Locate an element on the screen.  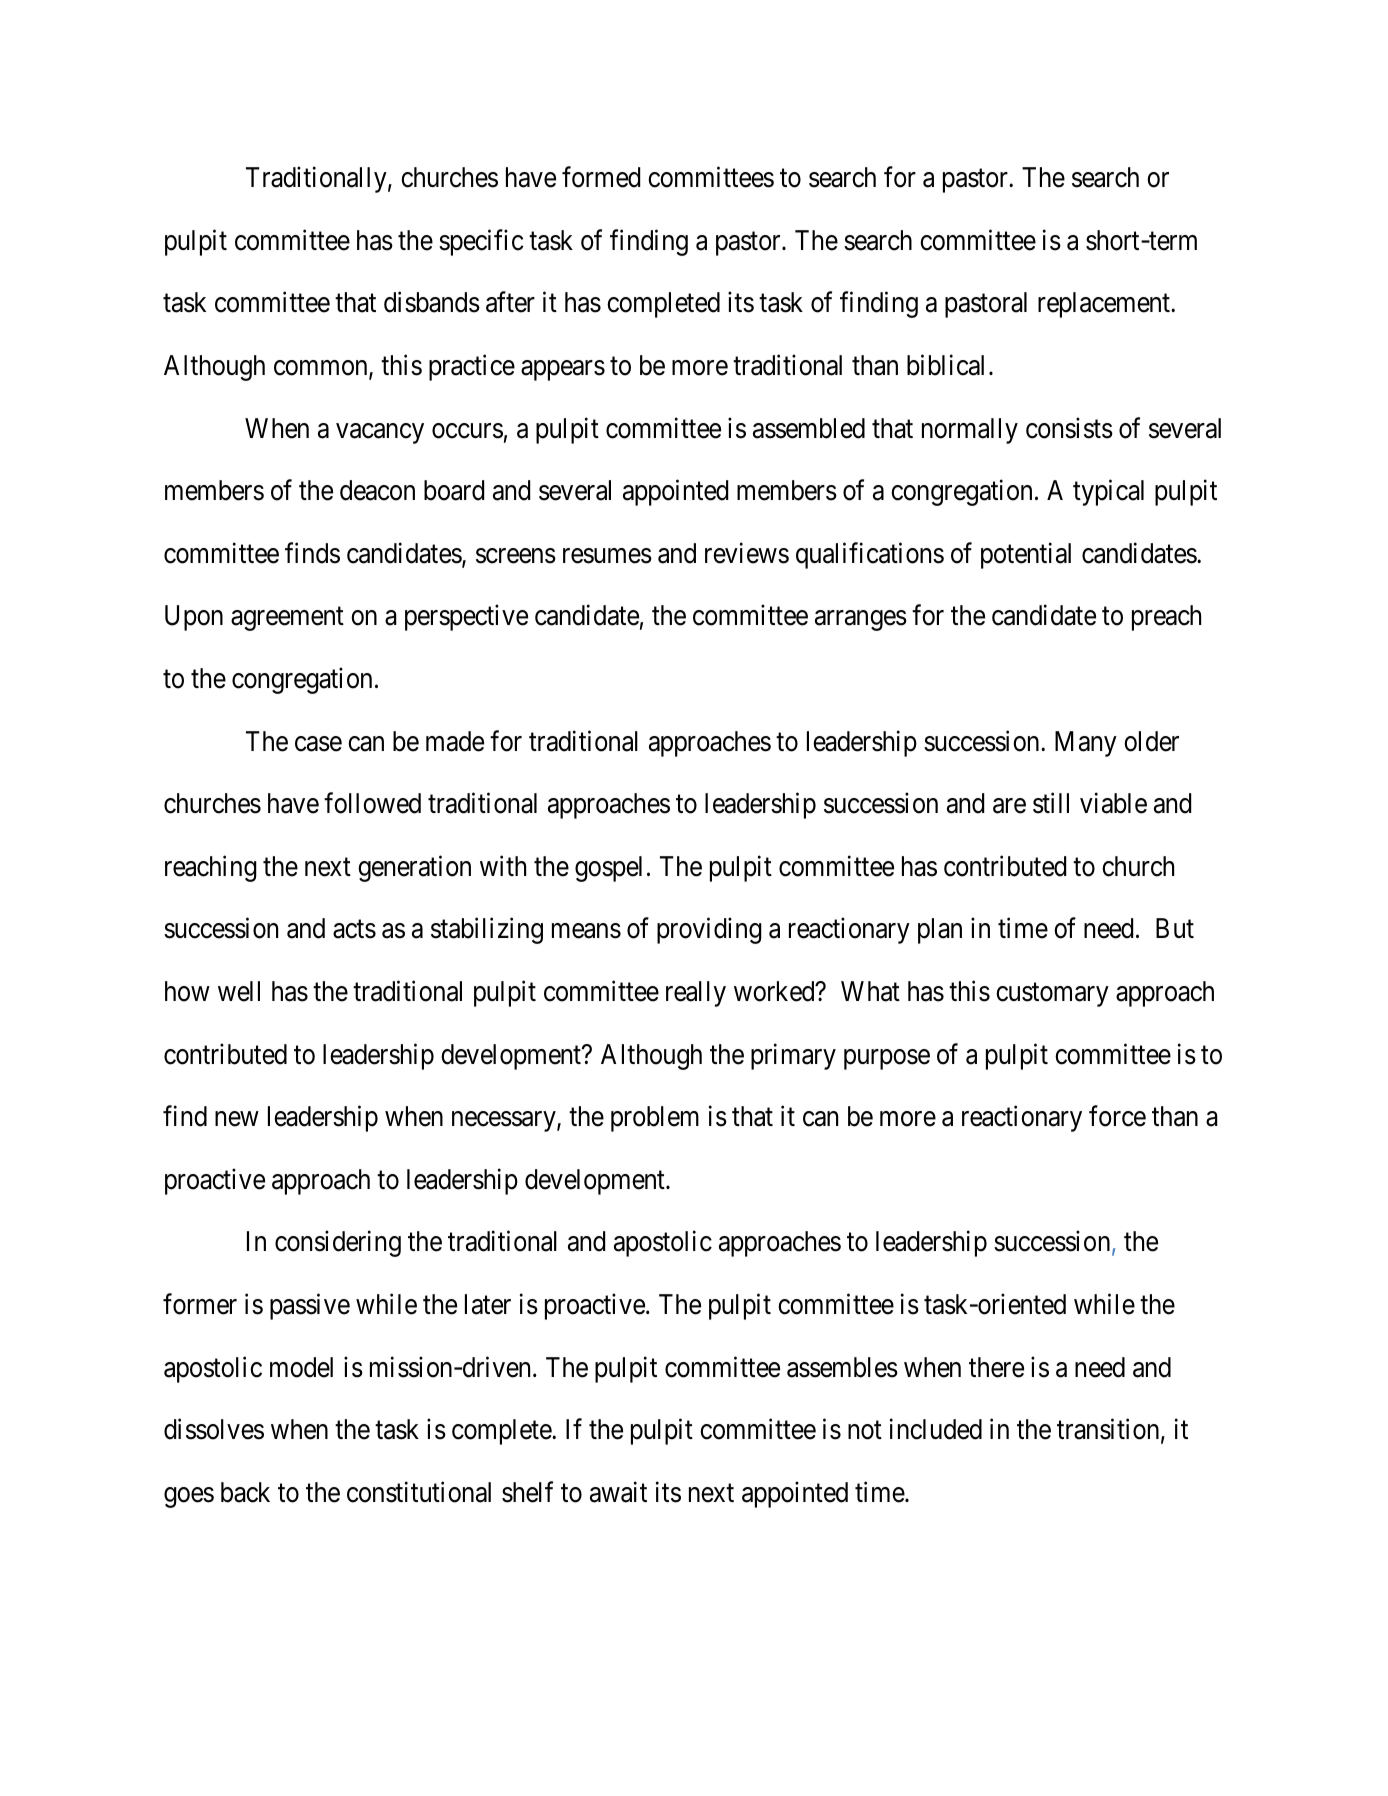
back is located at coordinates (245, 1492).
